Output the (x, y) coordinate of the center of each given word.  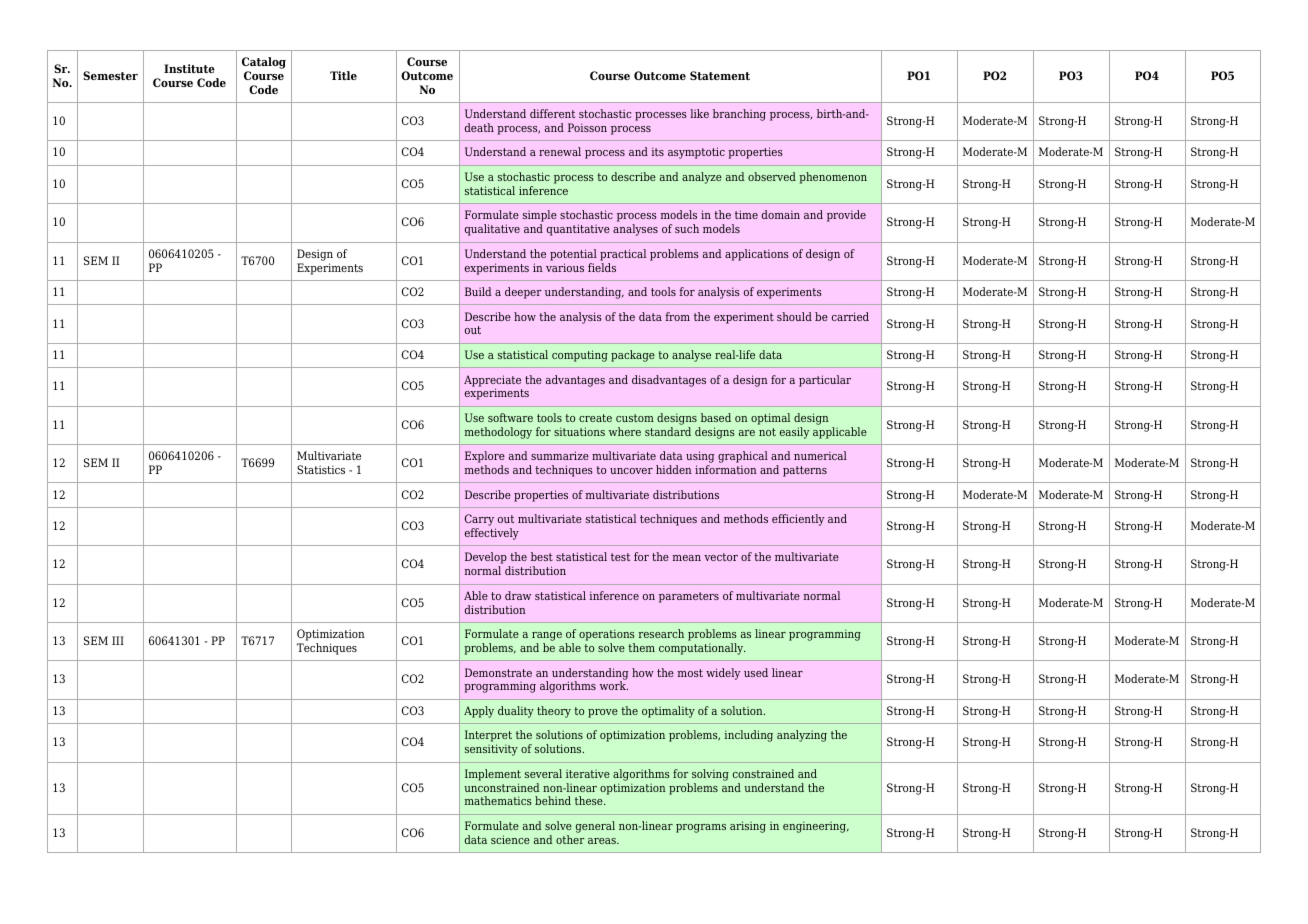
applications (757, 255)
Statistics (321, 469)
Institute (189, 68)
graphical (743, 458)
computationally (702, 649)
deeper (523, 293)
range (547, 638)
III (118, 640)
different (552, 113)
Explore (485, 458)
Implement (493, 775)
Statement (720, 75)
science (510, 839)
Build (478, 291)
